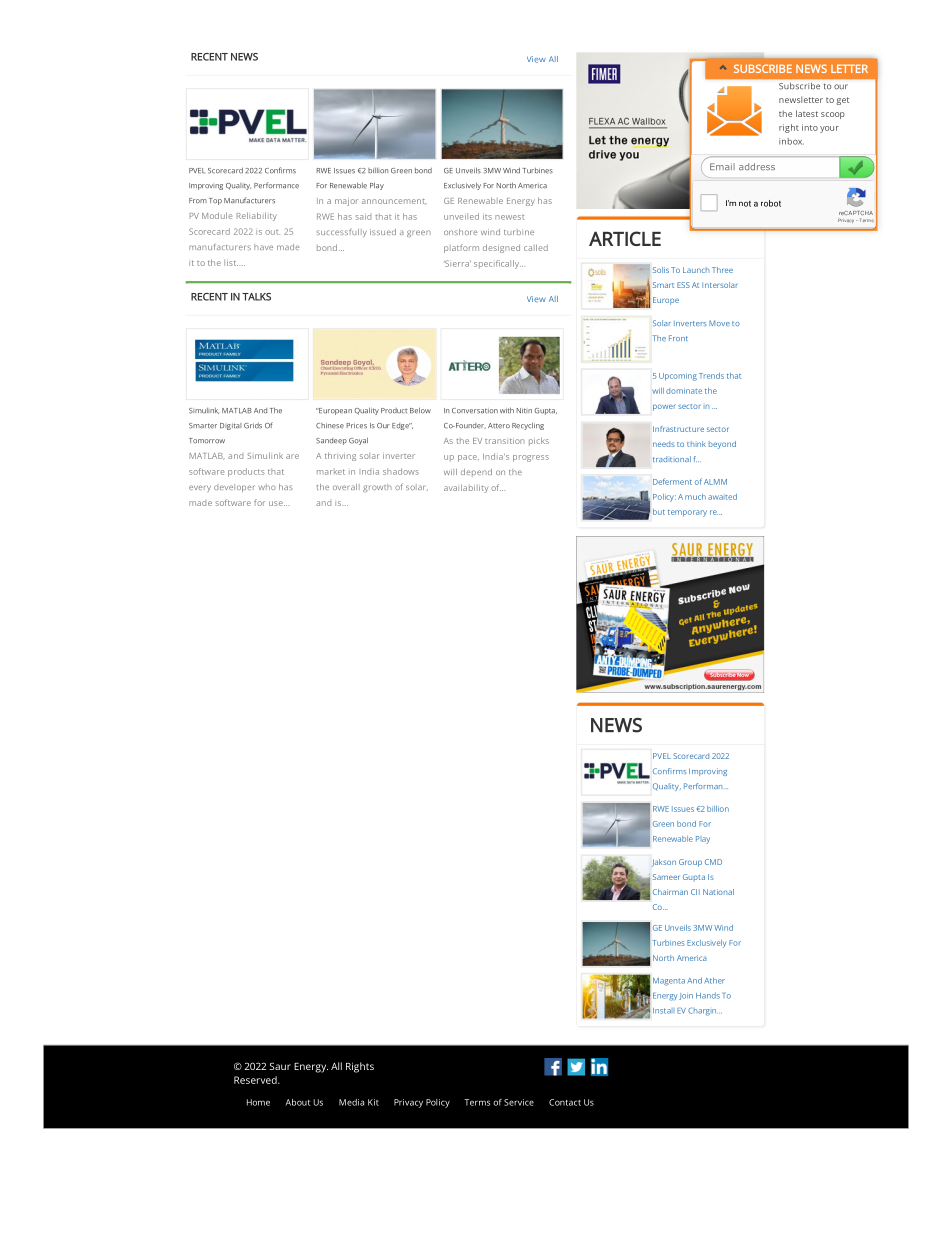  What do you see at coordinates (215, 201) in the screenshot?
I see `Top` at bounding box center [215, 201].
